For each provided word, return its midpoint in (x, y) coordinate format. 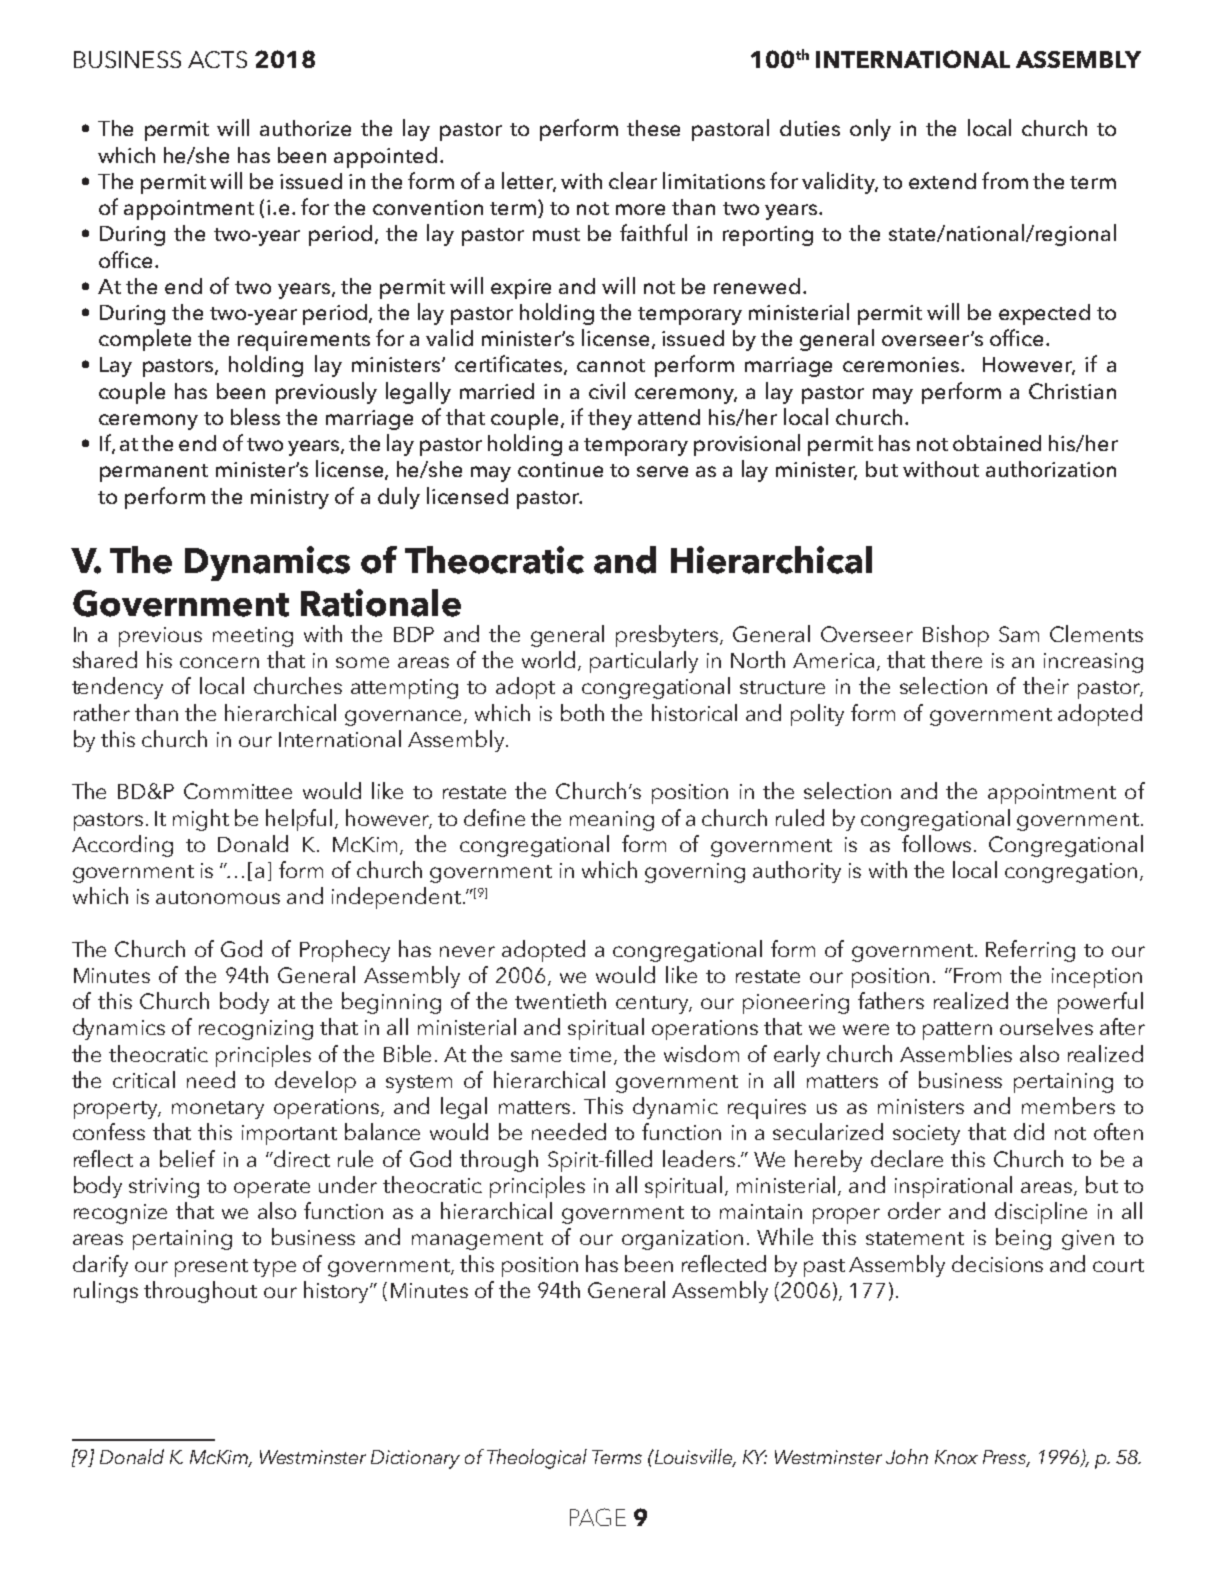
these (653, 128)
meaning (612, 821)
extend (942, 181)
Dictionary (415, 1459)
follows (936, 843)
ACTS (217, 59)
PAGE (598, 1517)
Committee (238, 791)
